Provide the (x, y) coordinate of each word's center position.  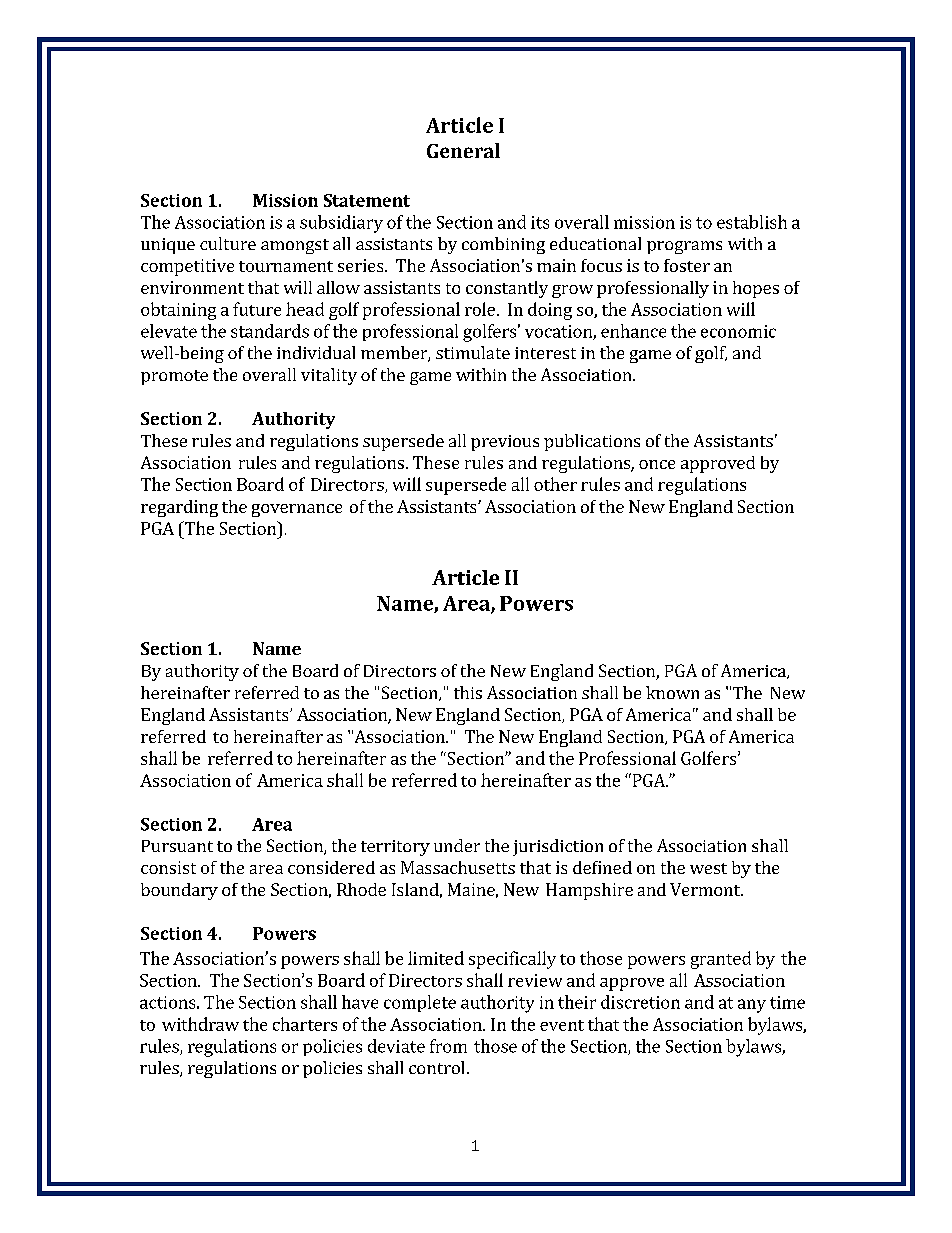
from (448, 1046)
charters (305, 1024)
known (672, 692)
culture (228, 243)
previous (505, 443)
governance (297, 510)
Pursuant (177, 846)
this (468, 692)
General (463, 150)
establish (752, 222)
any (752, 1006)
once (657, 464)
